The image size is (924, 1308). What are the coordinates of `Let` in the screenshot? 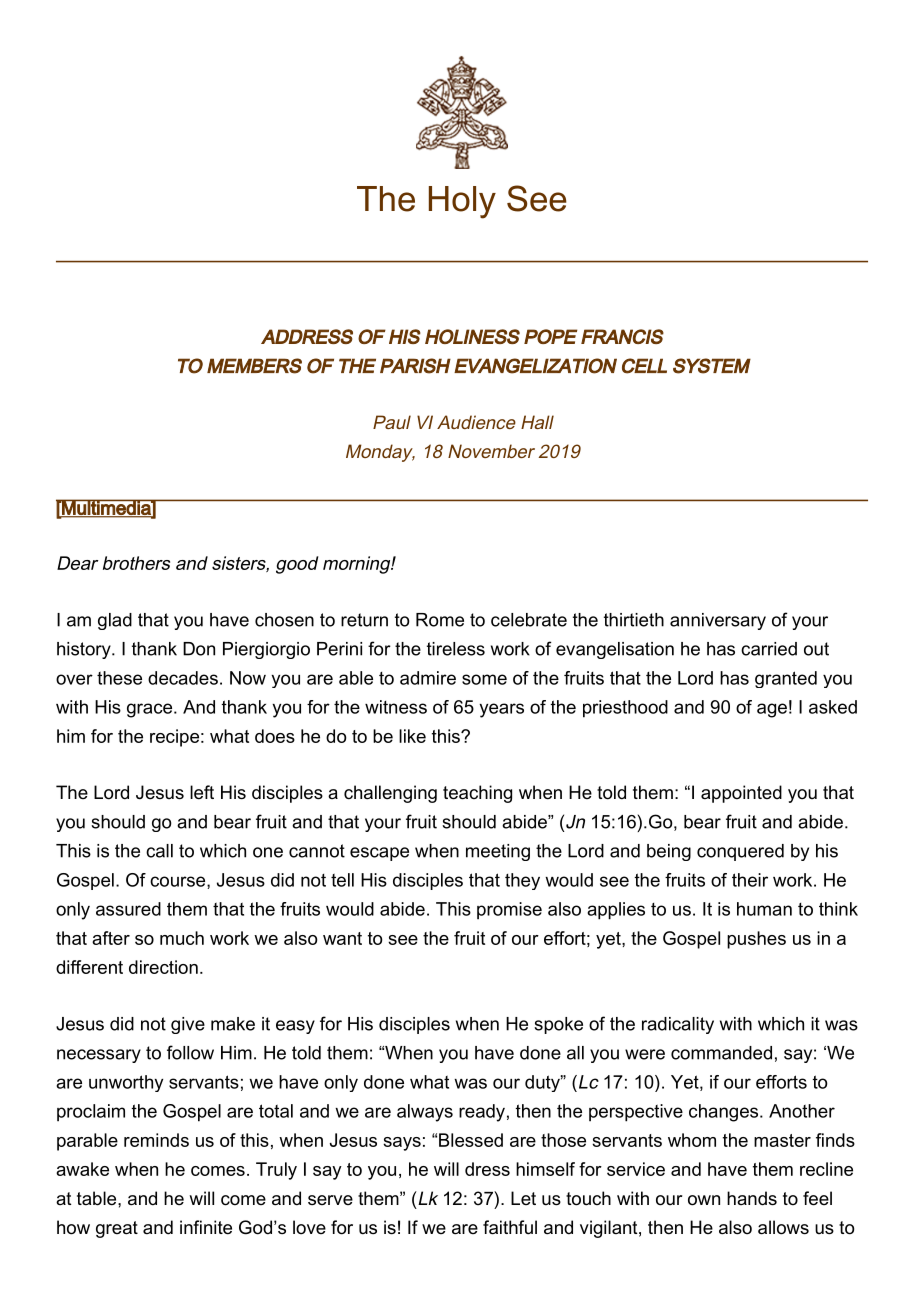 It's located at (523, 1198).
